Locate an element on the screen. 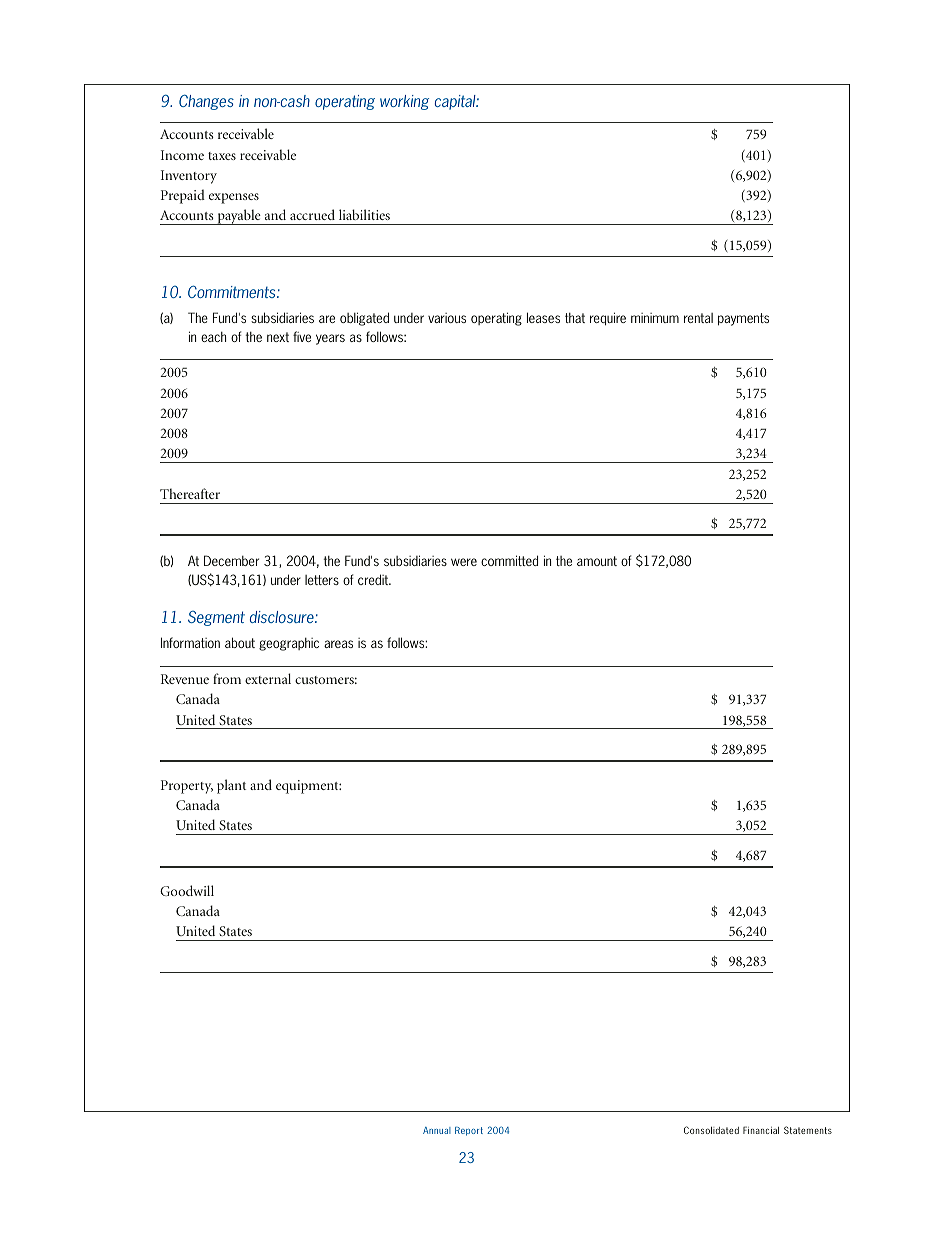  plant is located at coordinates (231, 786).
